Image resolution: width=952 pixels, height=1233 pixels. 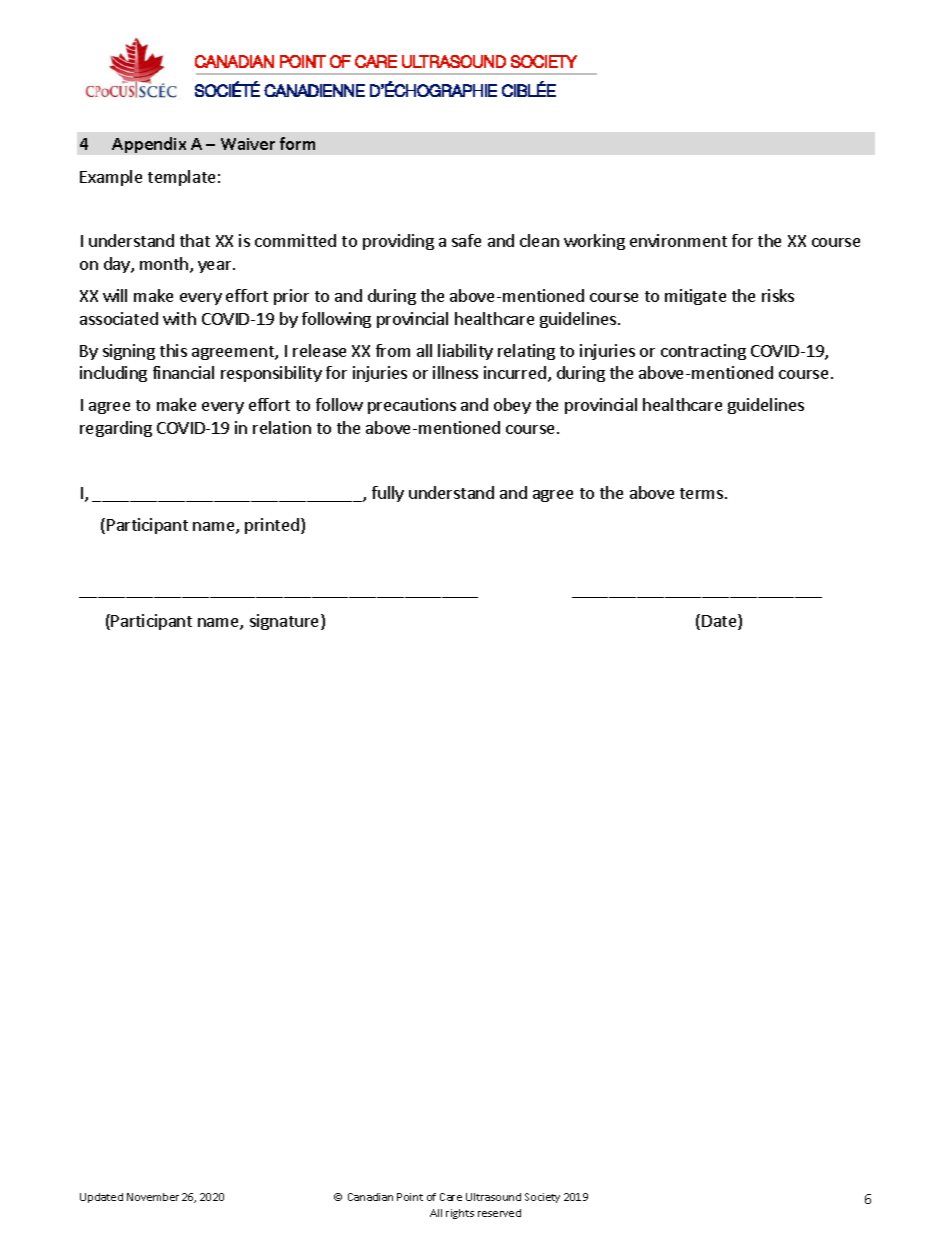 I want to click on signature, so click(x=286, y=622).
